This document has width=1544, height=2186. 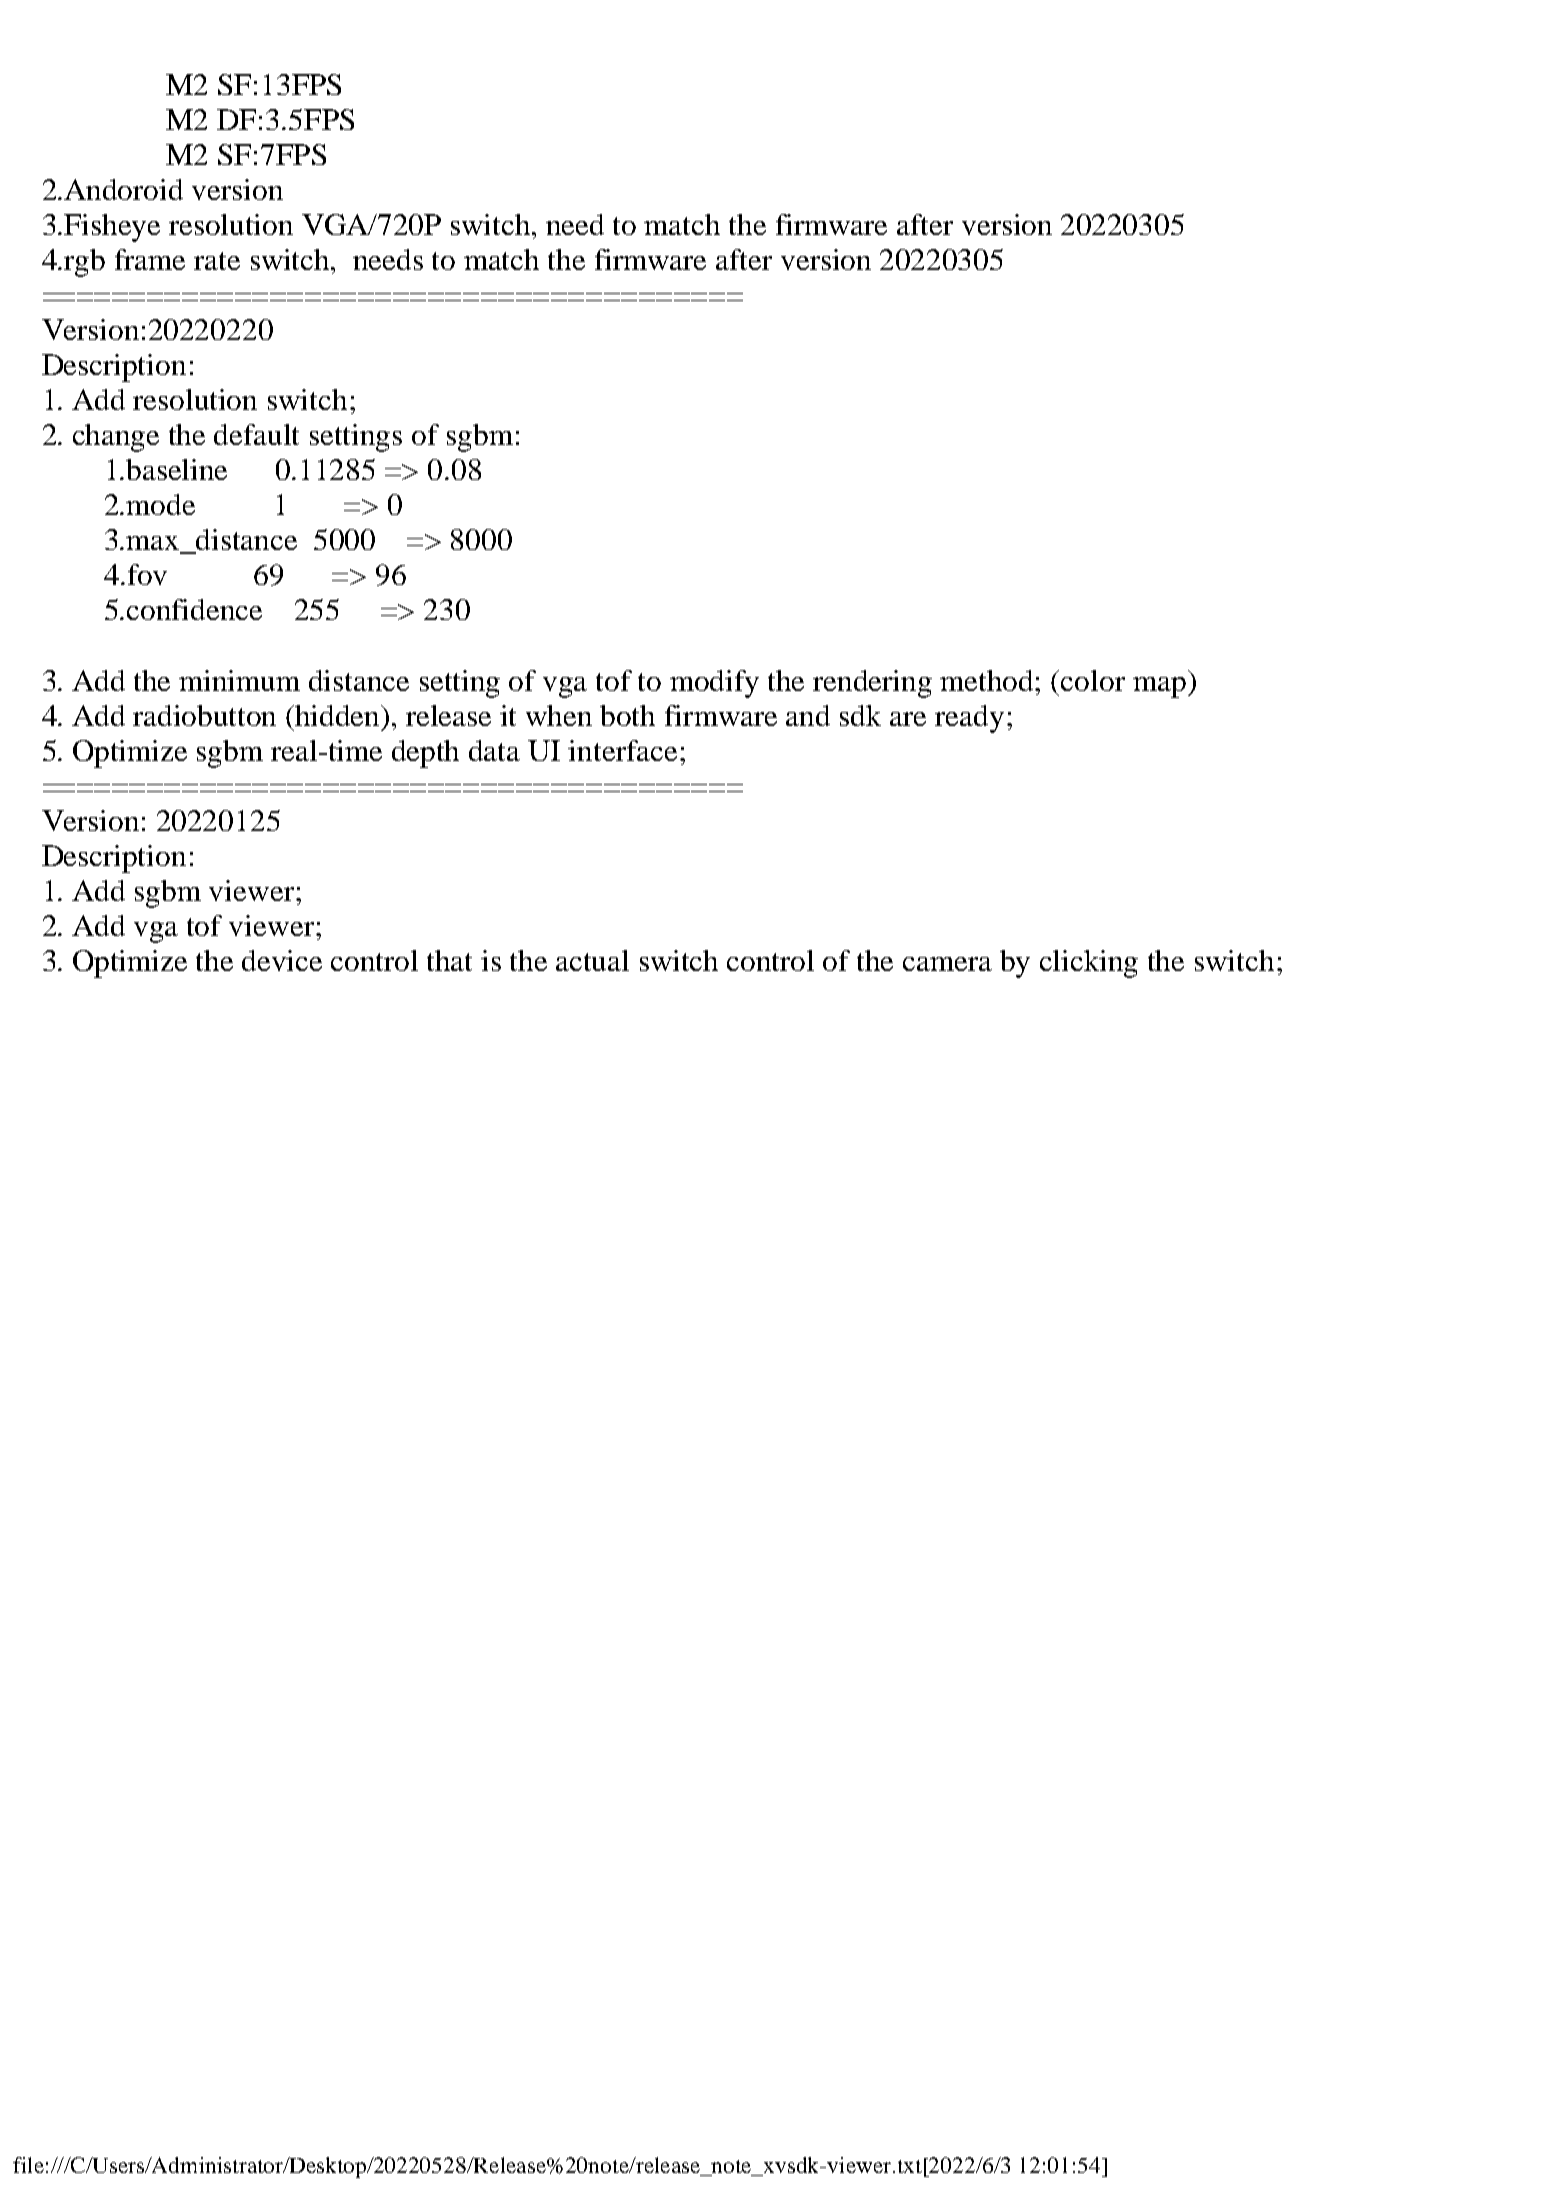 What do you see at coordinates (256, 434) in the document?
I see `default` at bounding box center [256, 434].
